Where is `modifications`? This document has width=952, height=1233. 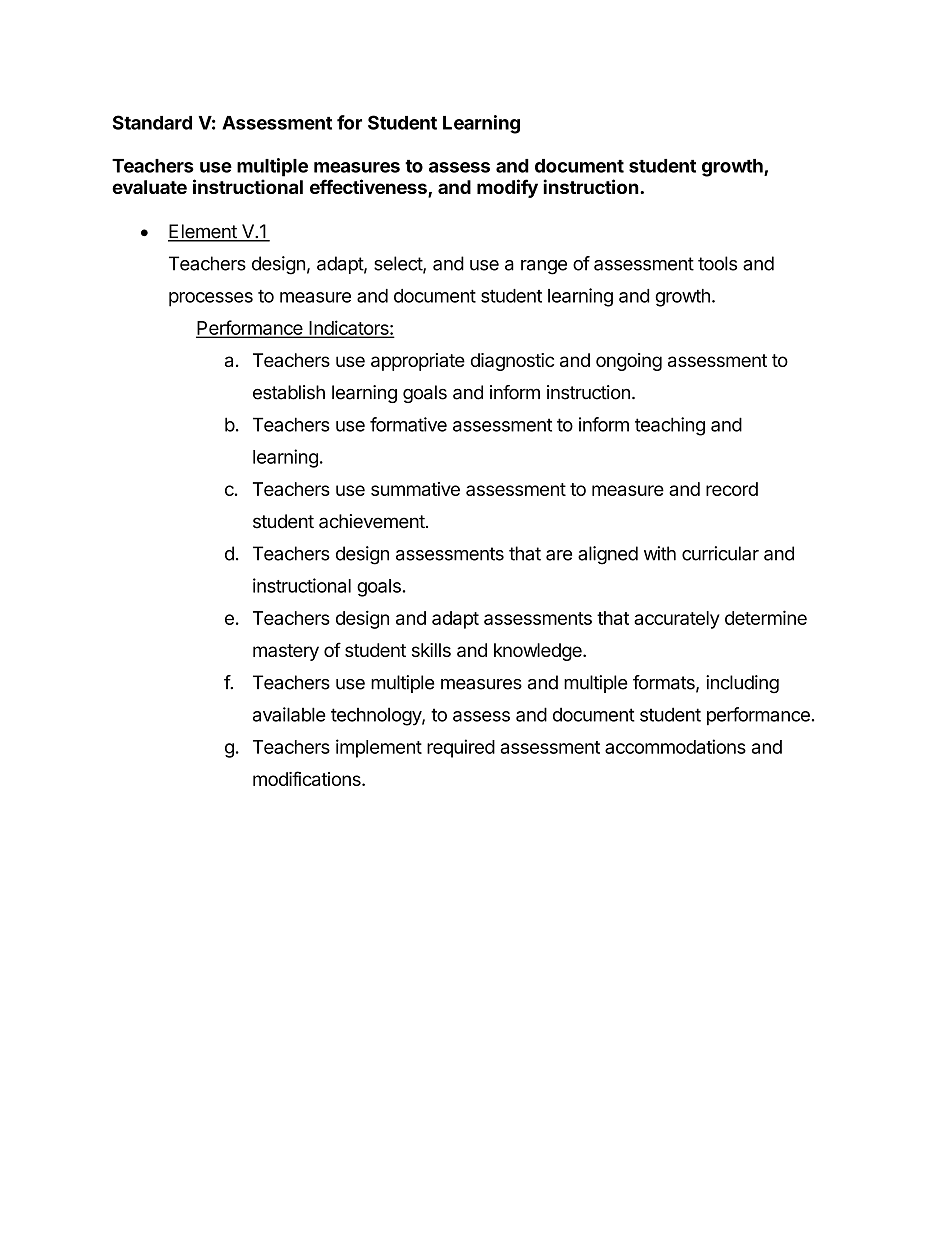
modifications is located at coordinates (308, 778).
